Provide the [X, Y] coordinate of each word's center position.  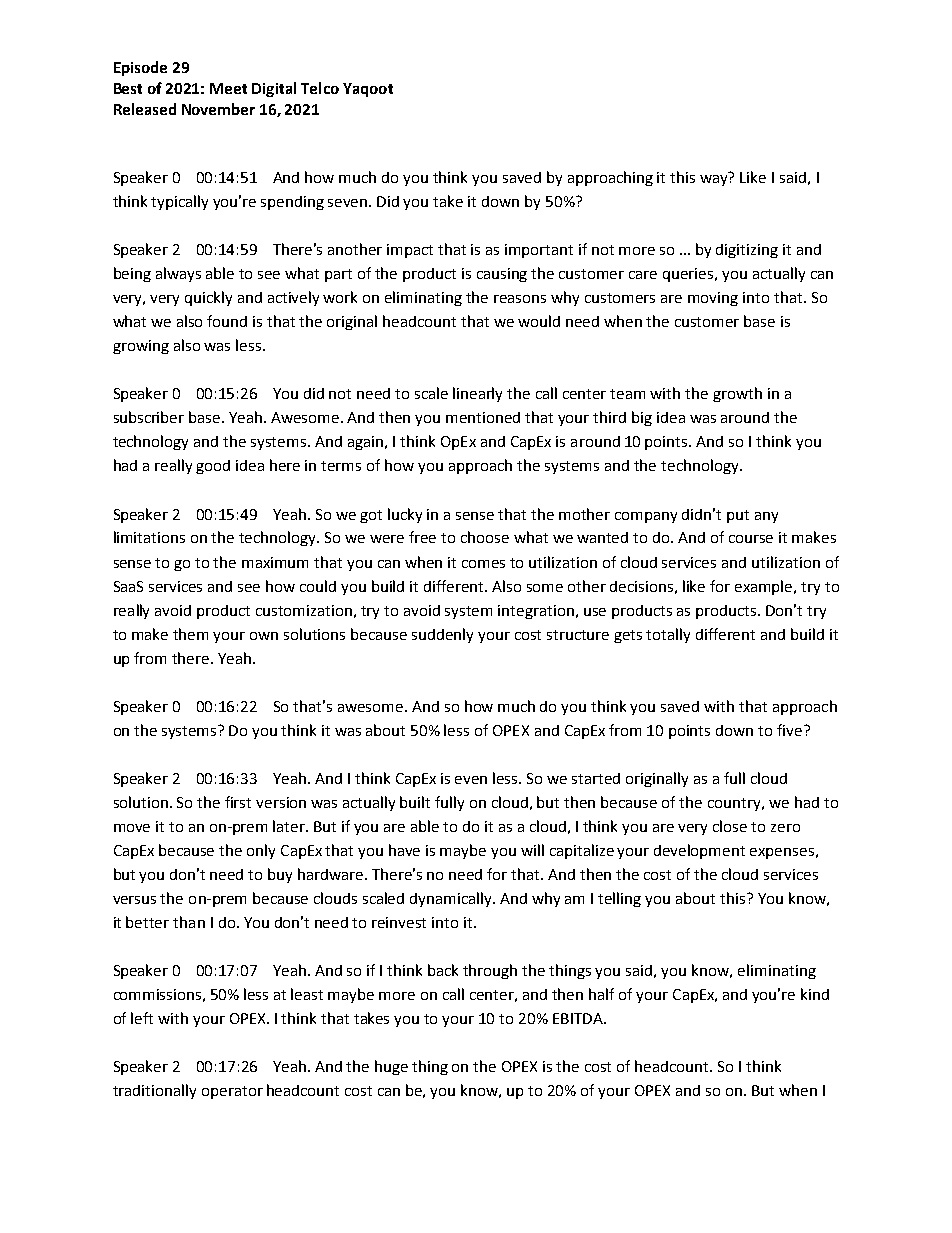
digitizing [747, 251]
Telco [320, 88]
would [539, 321]
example [765, 587]
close [730, 826]
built [415, 802]
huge [391, 1067]
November [218, 109]
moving [713, 299]
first [238, 802]
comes [483, 564]
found [227, 321]
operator [232, 1092]
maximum [275, 562]
